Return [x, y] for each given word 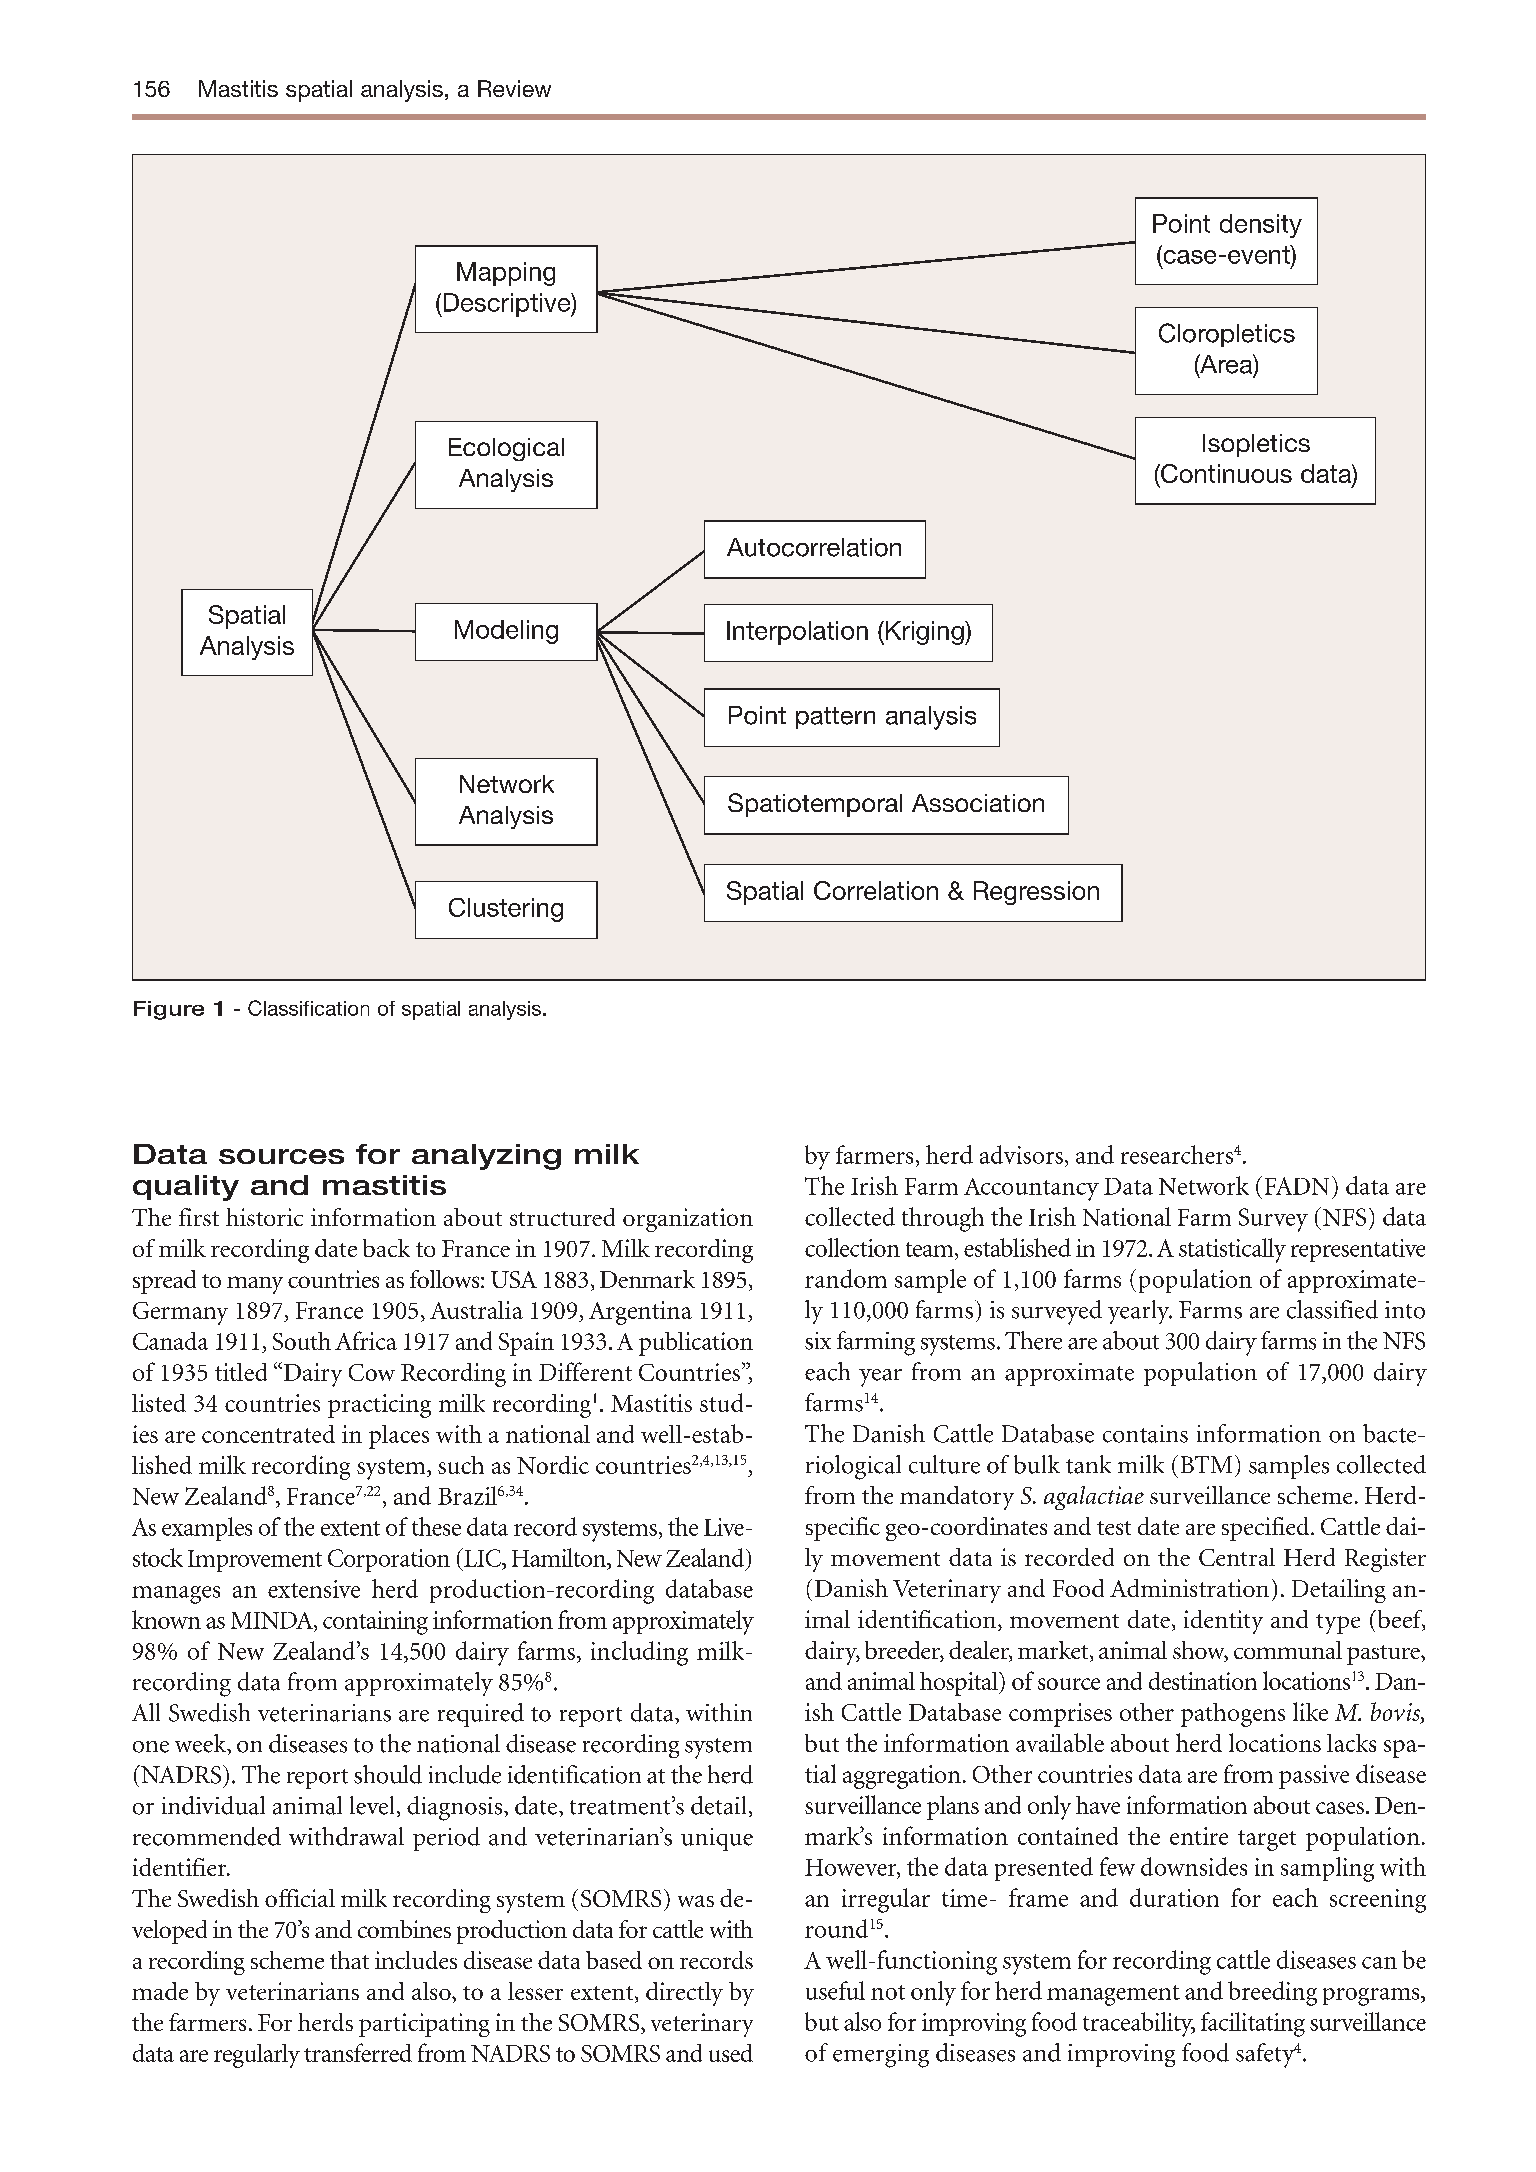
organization [688, 1220]
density [1261, 226]
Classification [308, 1008]
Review [514, 88]
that [349, 1960]
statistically [1232, 1250]
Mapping [506, 274]
